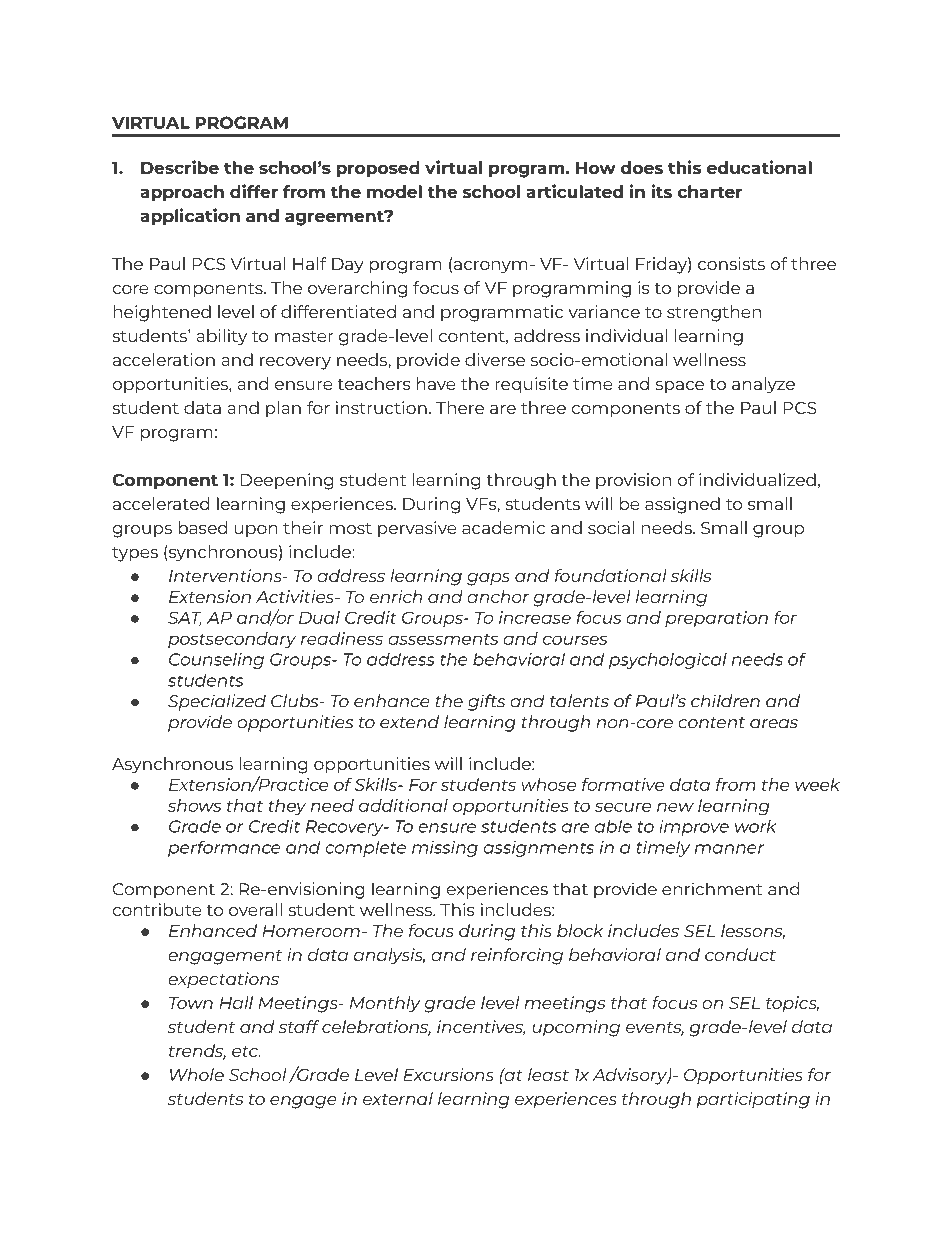 This screenshot has height=1233, width=952. Describe the element at coordinates (197, 1074) in the screenshot. I see `Whole` at that location.
